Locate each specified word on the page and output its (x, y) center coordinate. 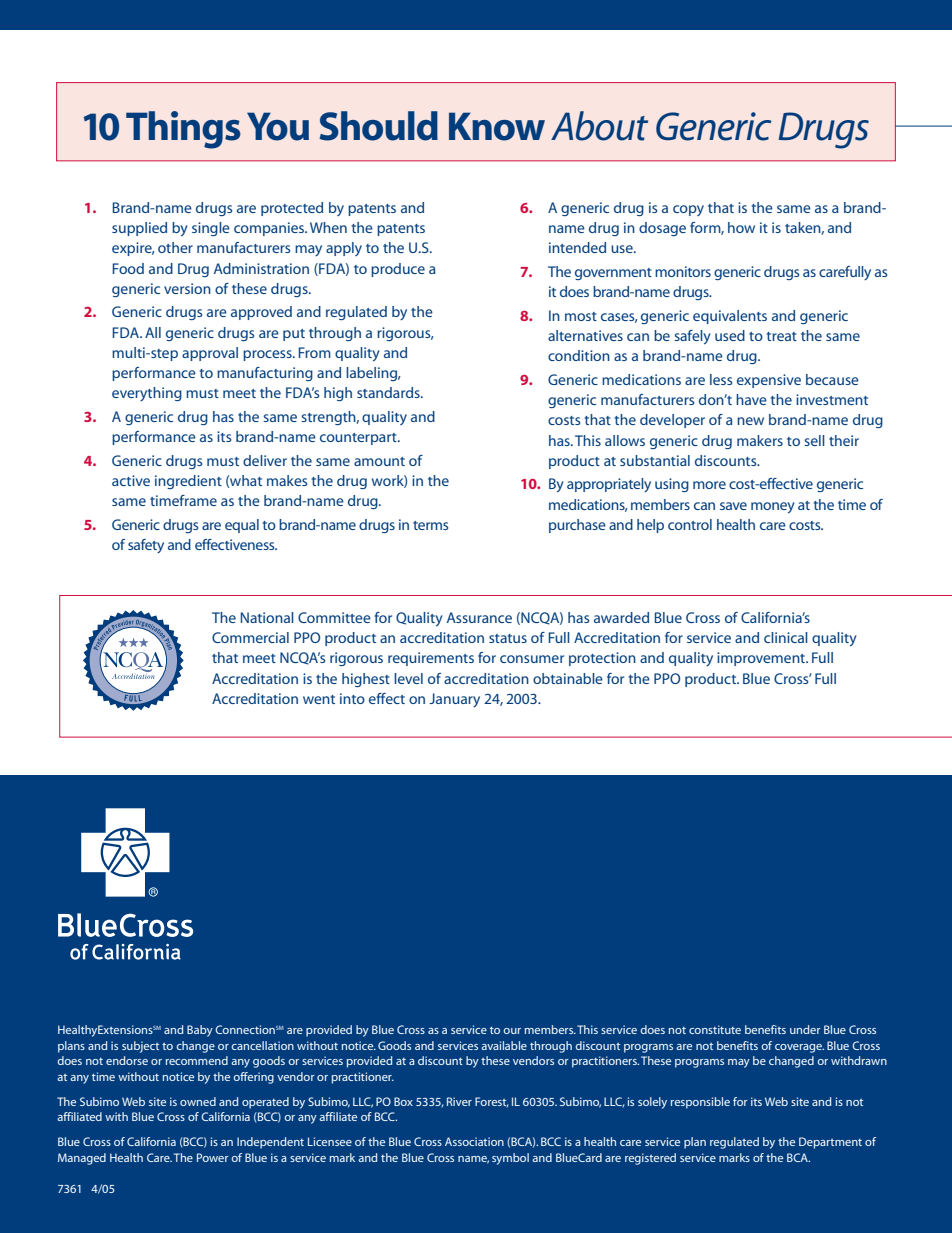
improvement (762, 659)
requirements (431, 659)
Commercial (250, 637)
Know (497, 126)
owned (198, 1101)
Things (183, 130)
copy (688, 210)
